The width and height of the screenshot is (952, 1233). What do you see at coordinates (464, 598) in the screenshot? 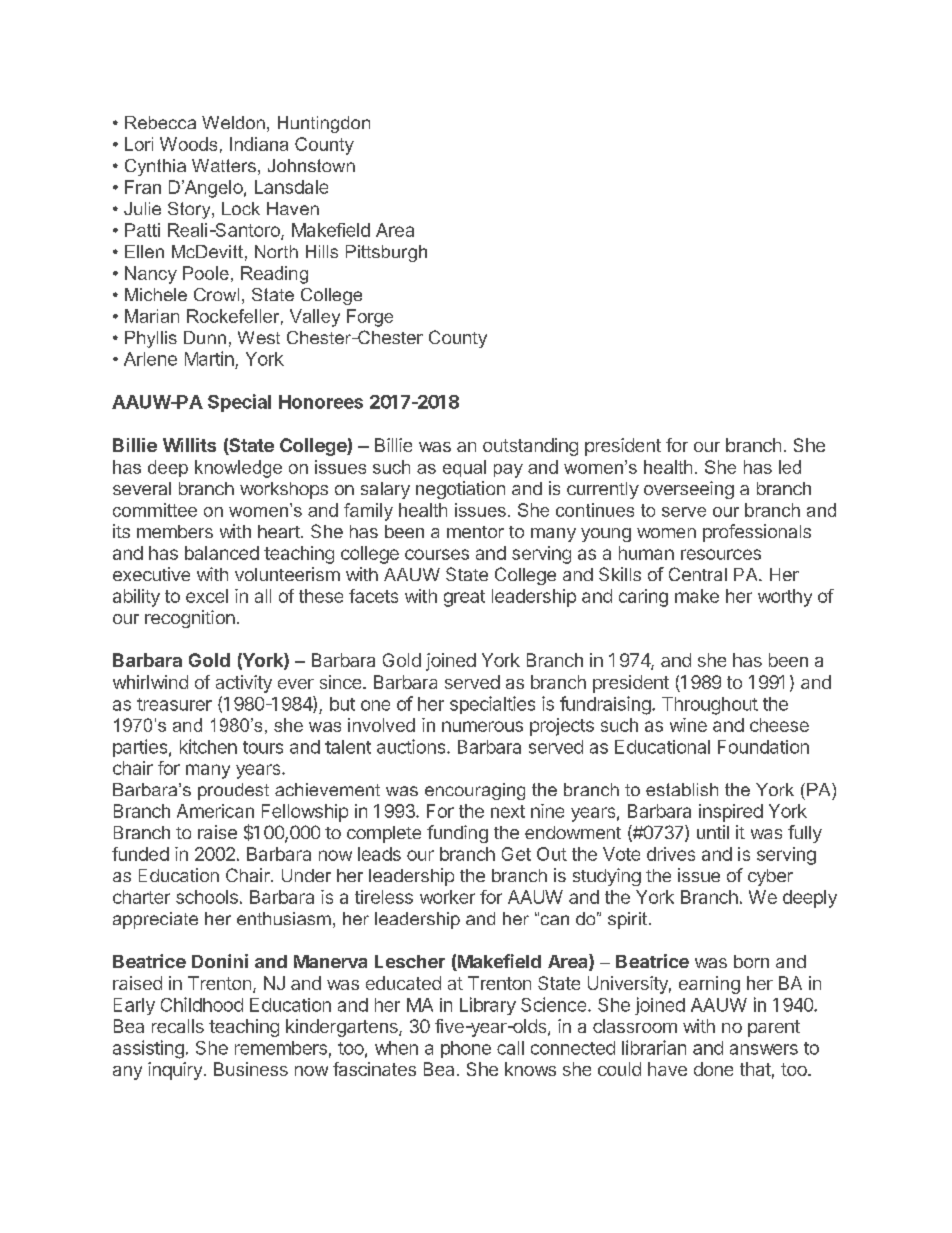
I see `great` at bounding box center [464, 598].
